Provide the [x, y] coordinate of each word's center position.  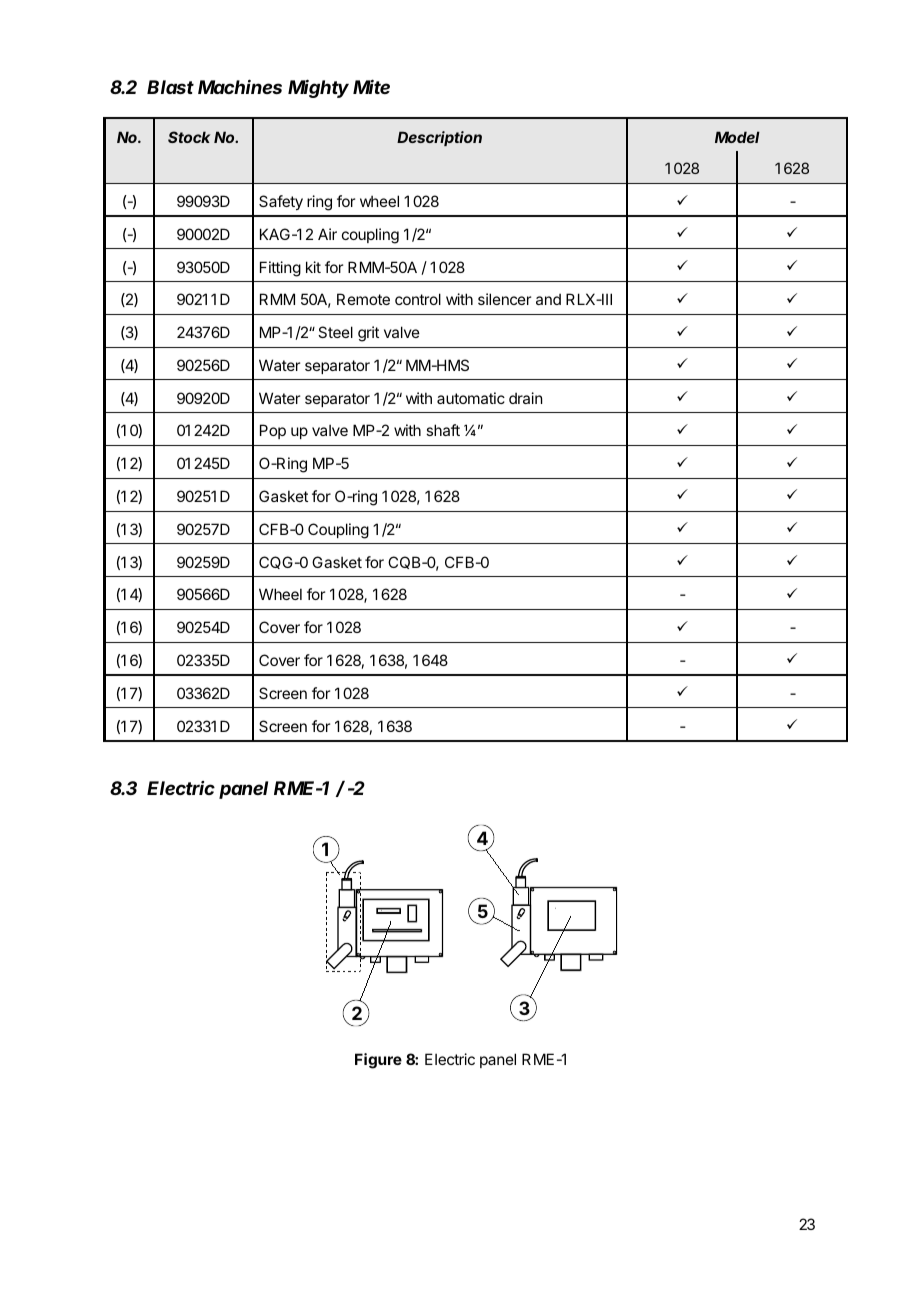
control [418, 299]
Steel [335, 332]
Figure [378, 1061]
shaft [443, 430]
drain [525, 398]
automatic [471, 398]
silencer [504, 299]
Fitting [280, 269]
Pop [273, 431]
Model [737, 137]
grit [368, 334]
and [548, 299]
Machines [240, 86]
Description [439, 138]
